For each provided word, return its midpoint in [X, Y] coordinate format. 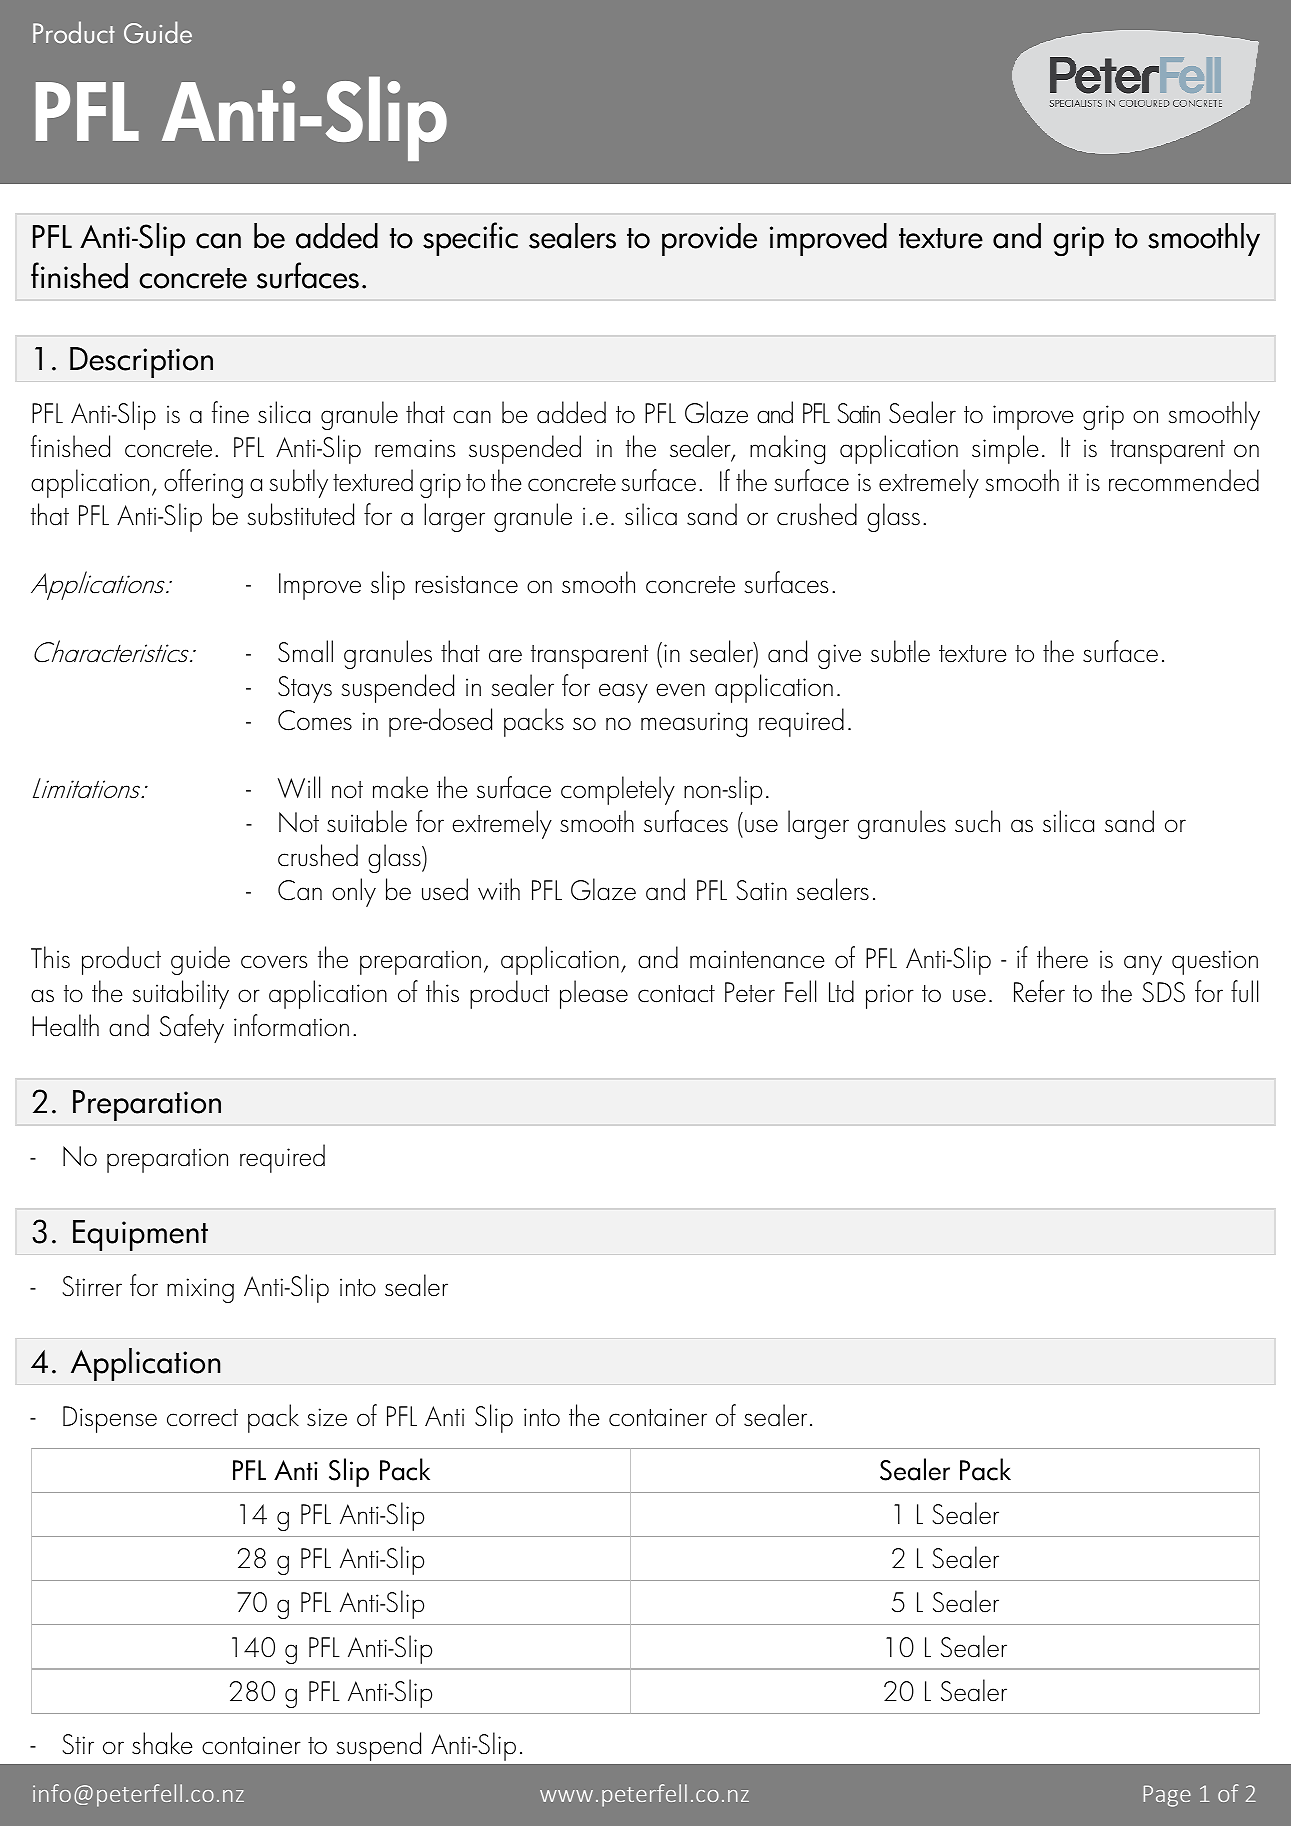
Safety [192, 1028]
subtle [900, 651]
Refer [1039, 991]
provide [709, 239]
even [681, 690]
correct [202, 1418]
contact [676, 994]
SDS [1164, 992]
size [327, 1417]
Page [1167, 1796]
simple [1005, 449]
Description [141, 362]
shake [162, 1743]
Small [305, 651]
